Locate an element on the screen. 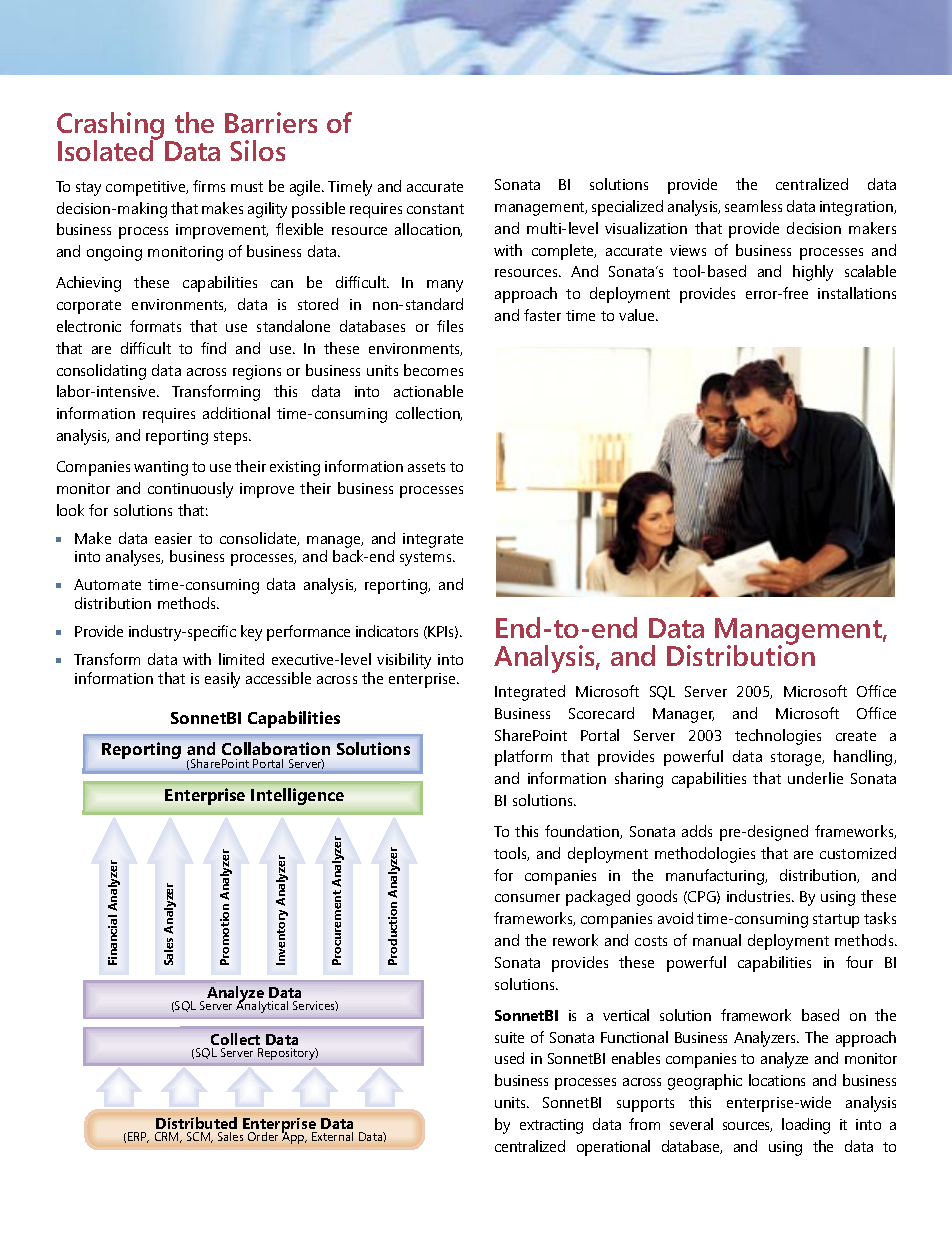 This screenshot has width=952, height=1233. constant is located at coordinates (435, 209).
